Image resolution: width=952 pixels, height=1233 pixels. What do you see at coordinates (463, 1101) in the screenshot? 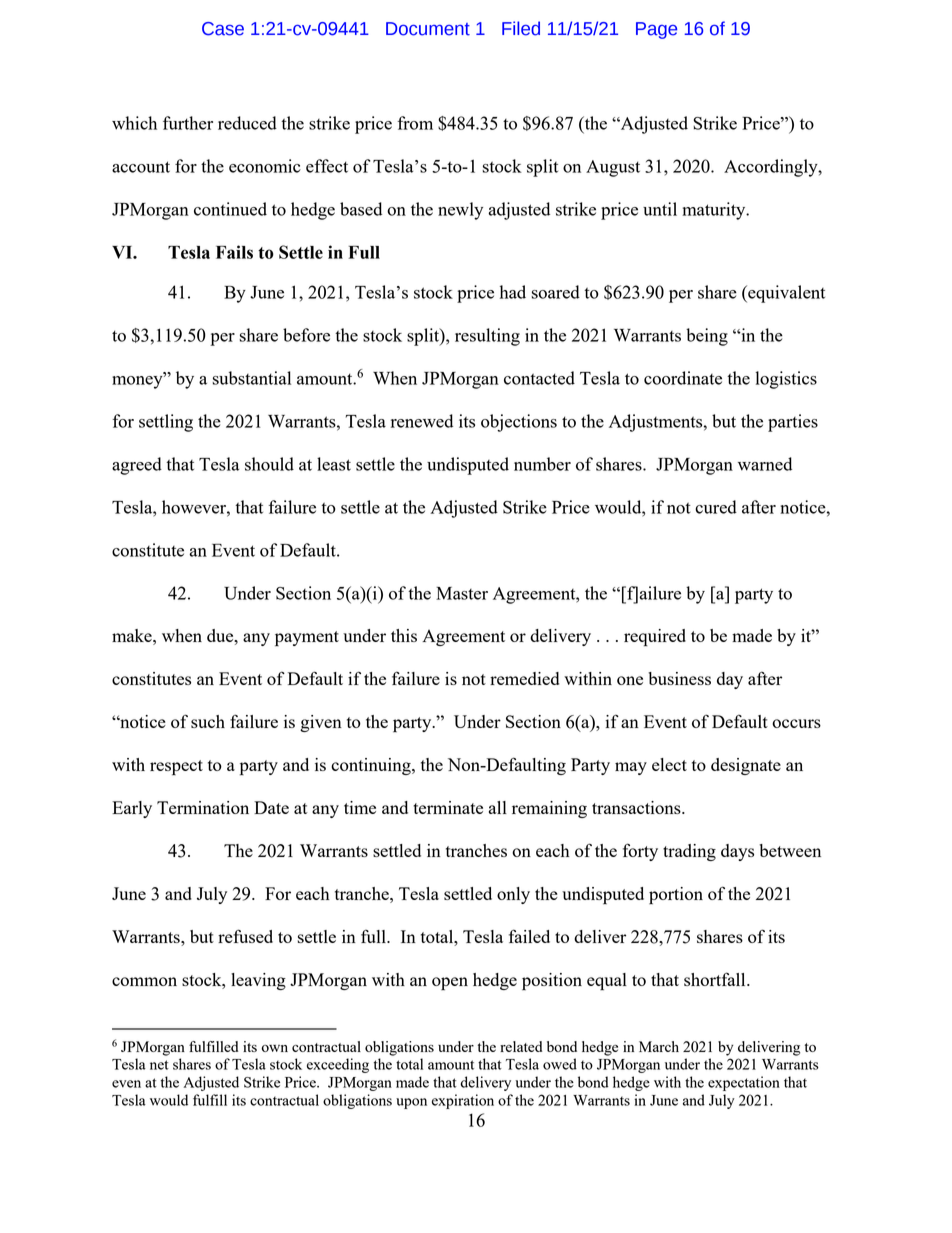
I see `expiration` at bounding box center [463, 1101].
